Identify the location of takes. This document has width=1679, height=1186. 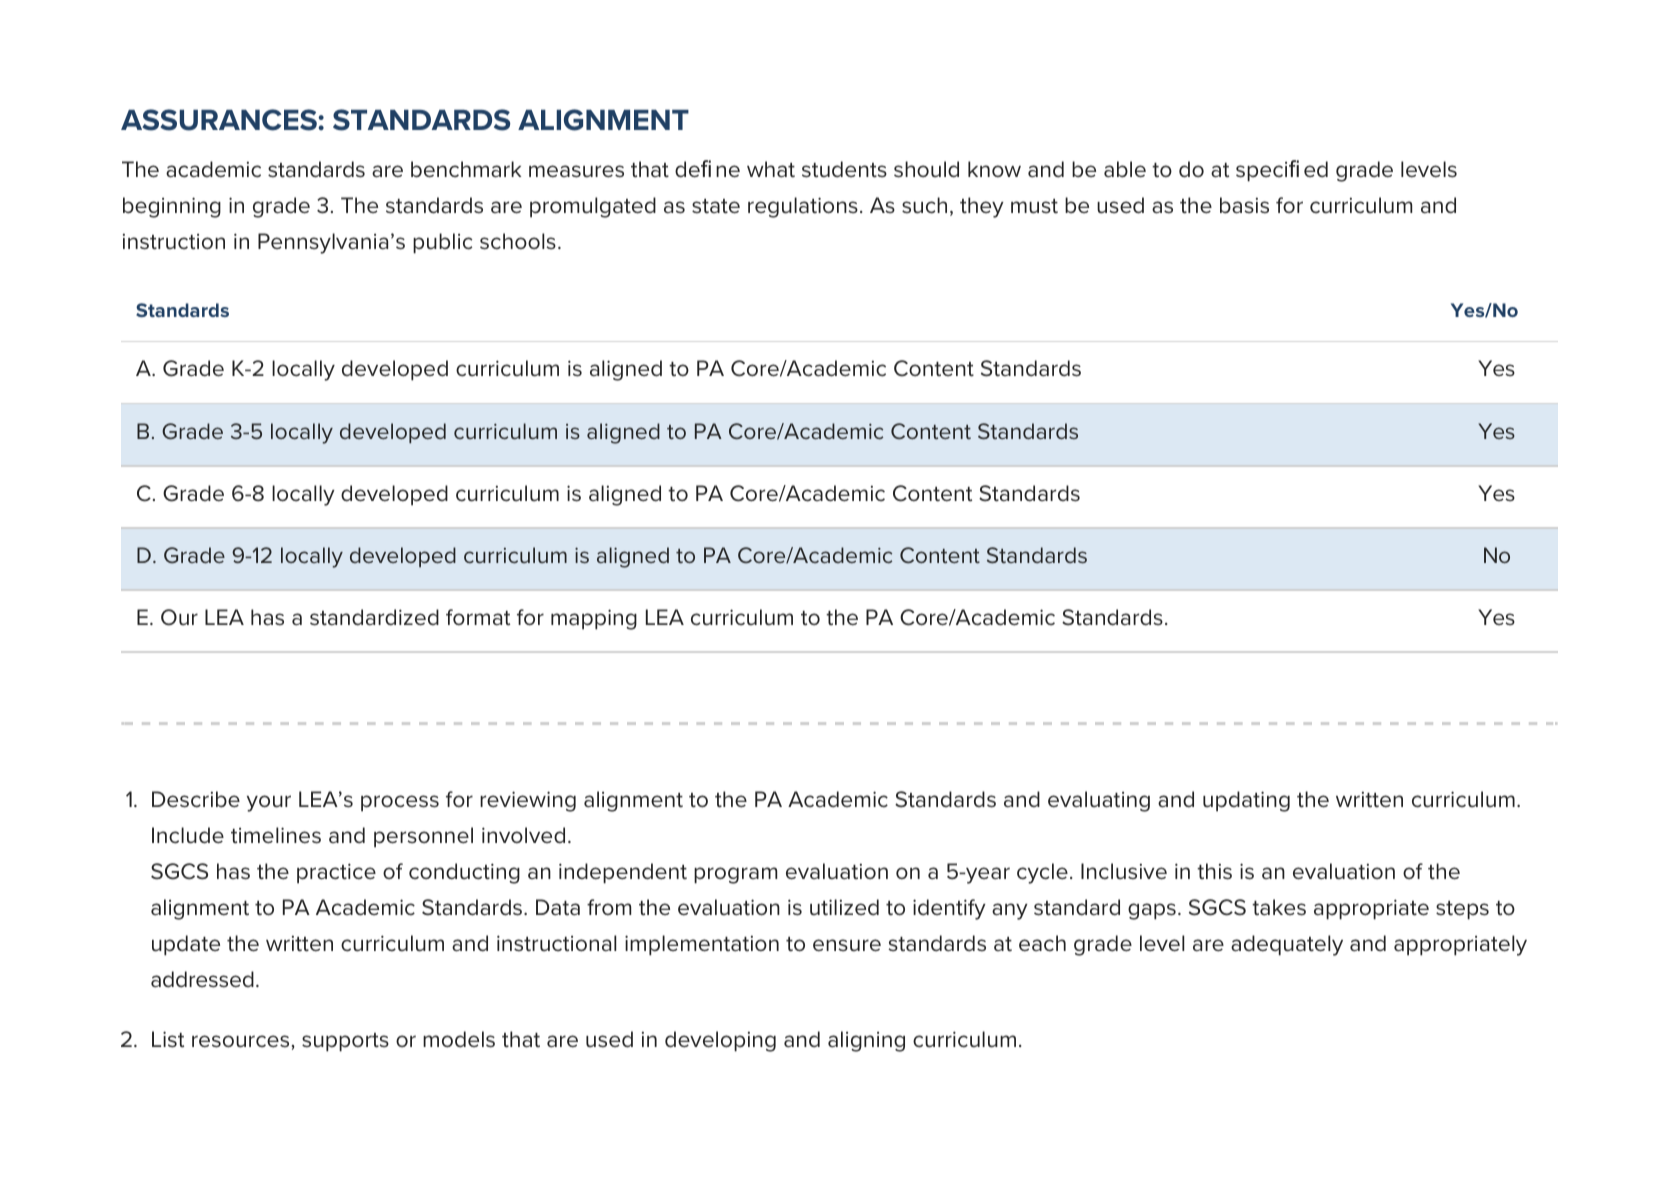
(1279, 907).
